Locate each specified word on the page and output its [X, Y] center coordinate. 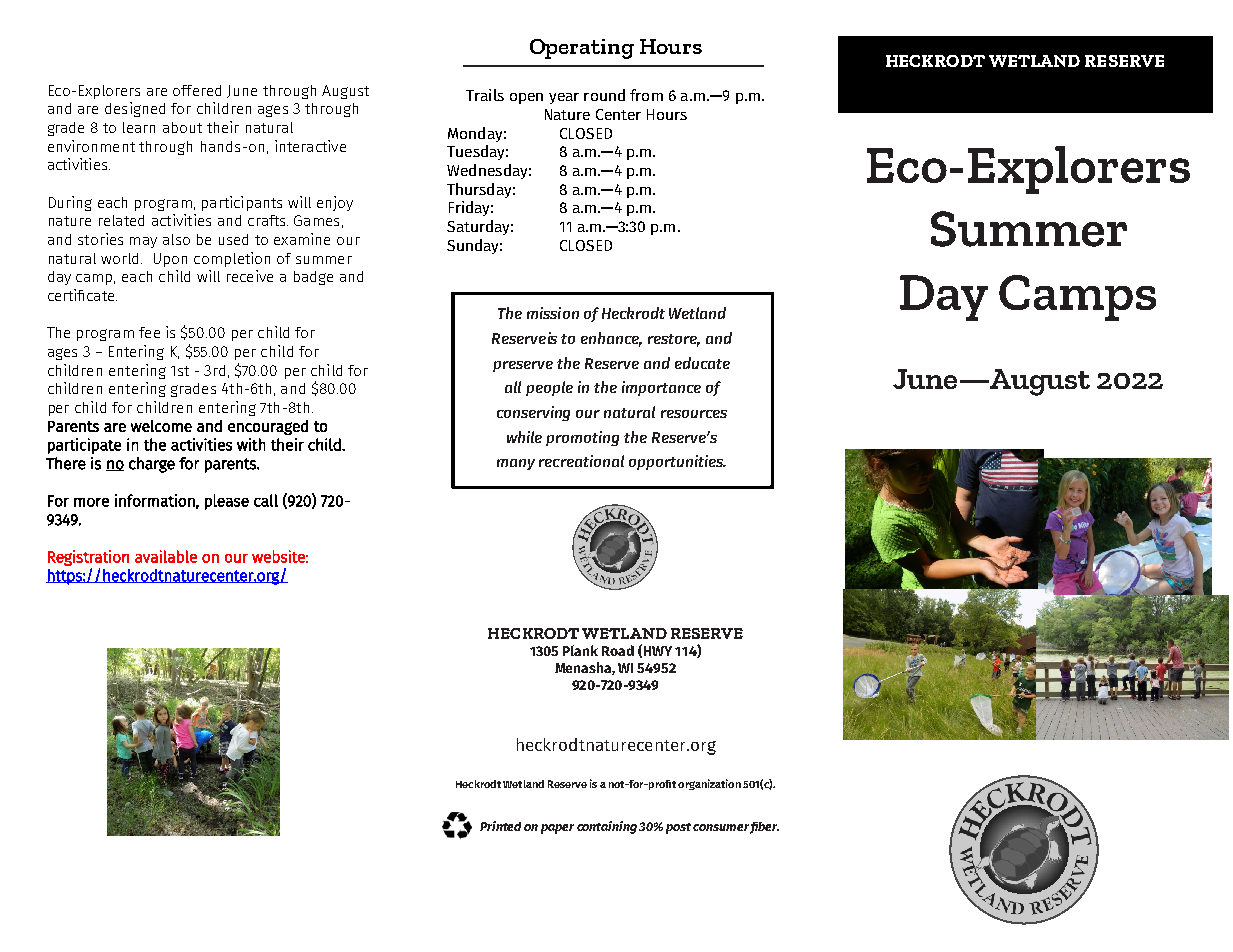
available [166, 556]
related [121, 220]
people [549, 388]
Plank [580, 650]
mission [553, 313]
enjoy [335, 203]
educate [702, 363]
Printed [500, 826]
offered [197, 90]
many [516, 464]
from [646, 95]
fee [149, 332]
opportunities [677, 462]
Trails [485, 95]
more [91, 502]
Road [618, 650]
